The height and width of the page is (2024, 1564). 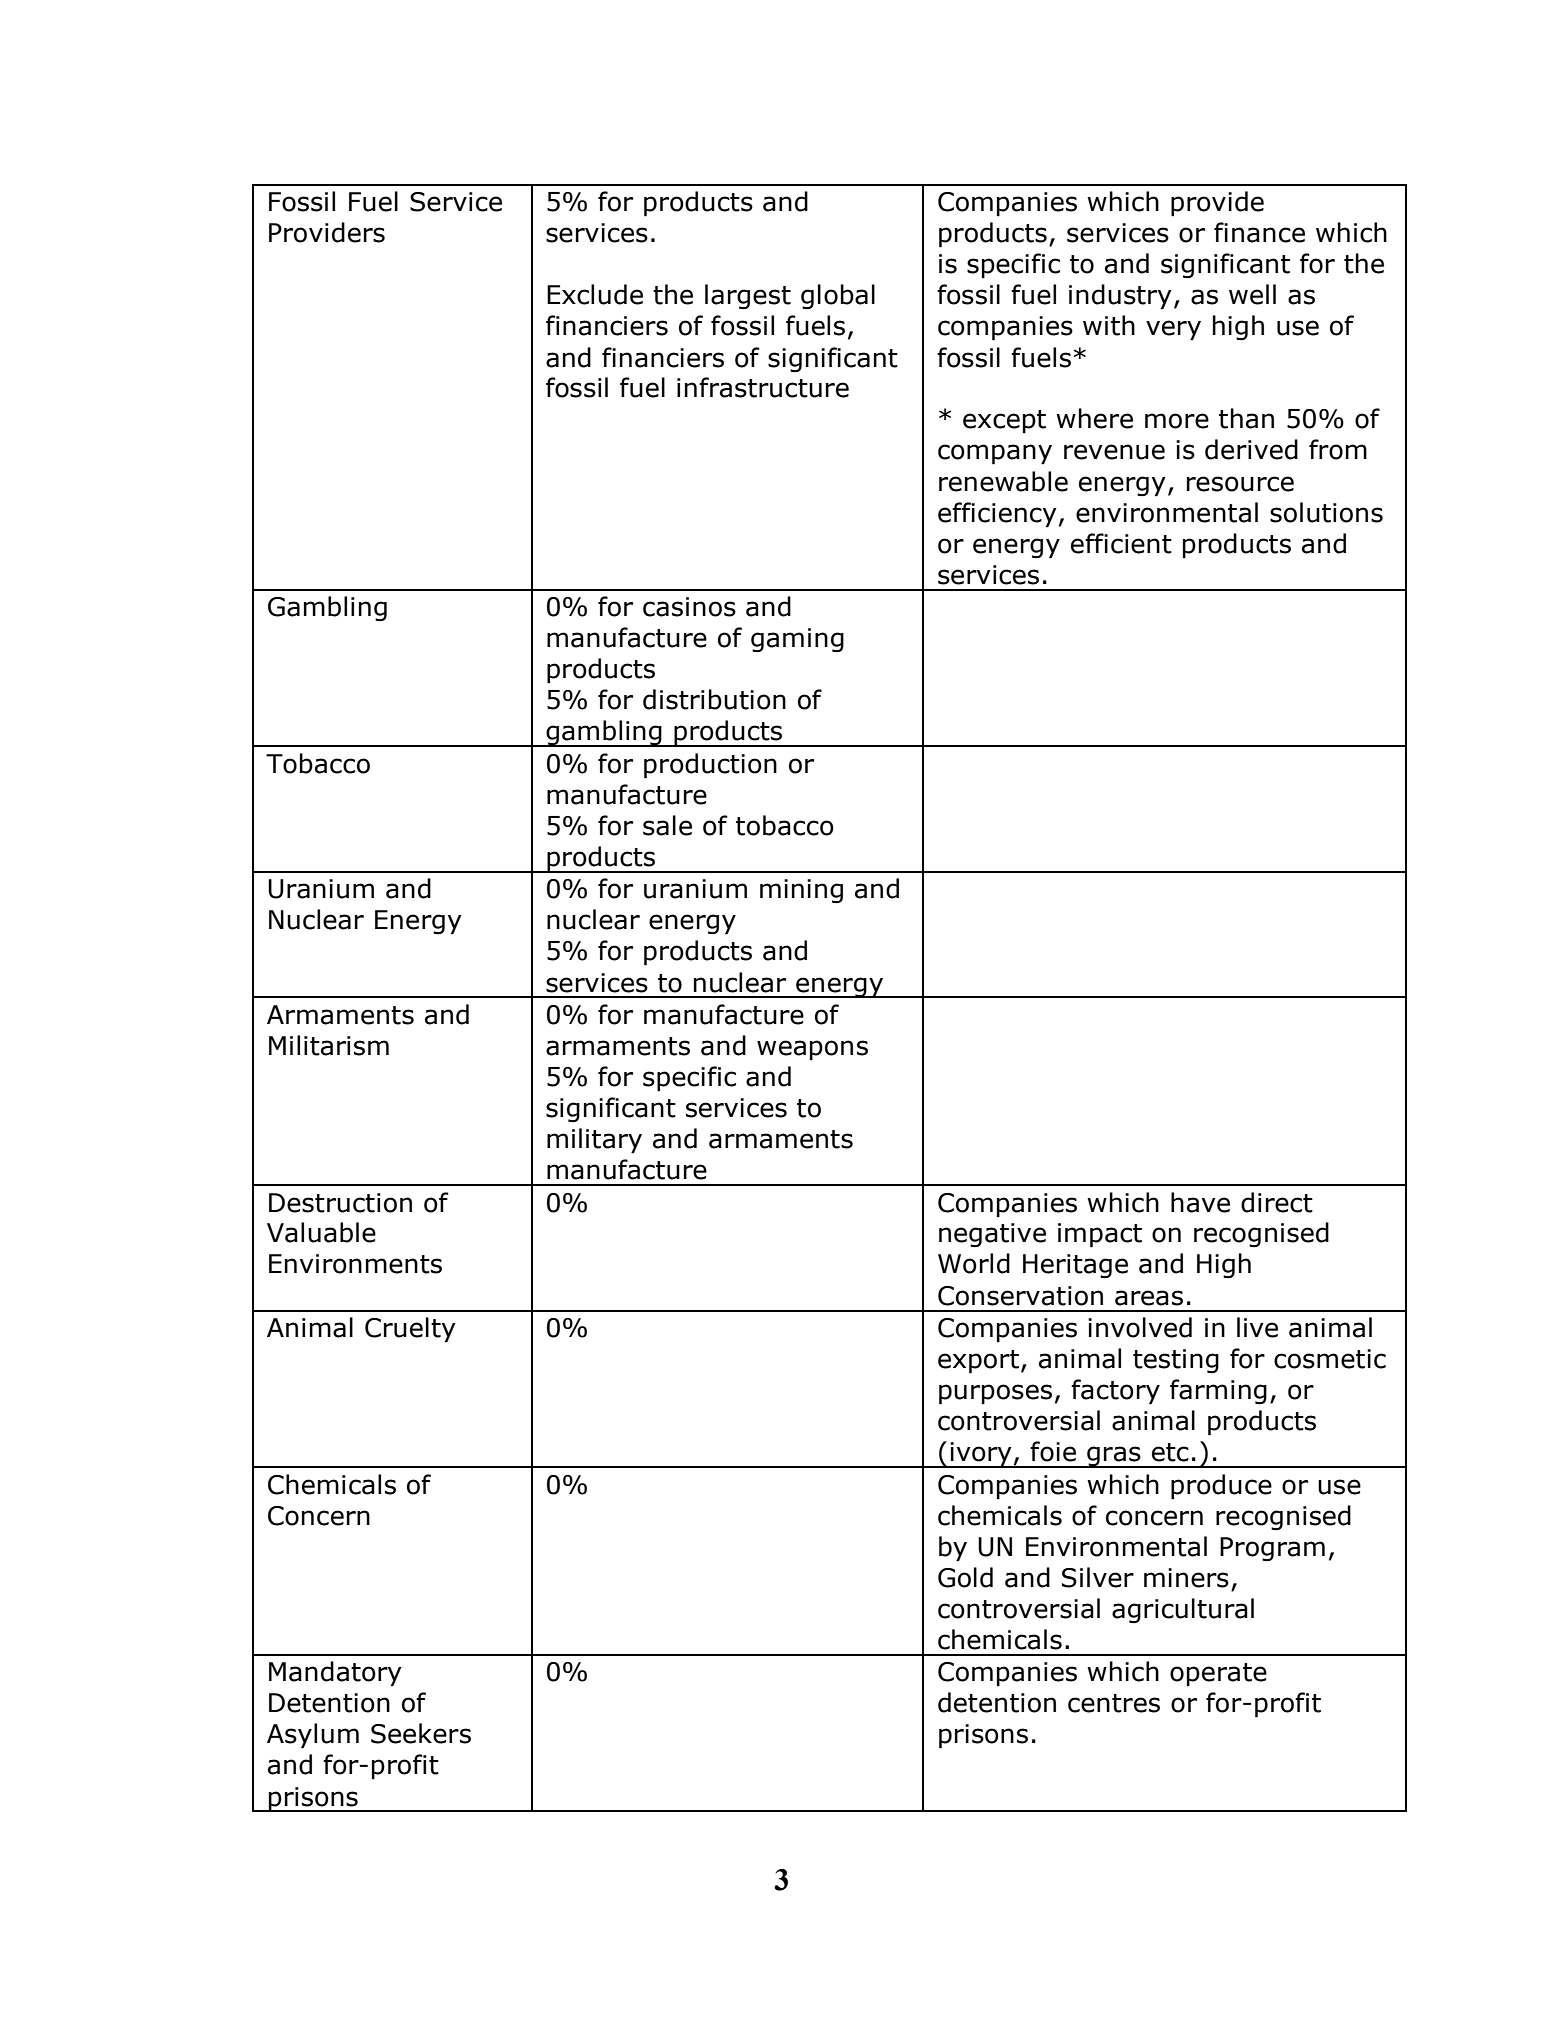 I want to click on Exclude, so click(x=595, y=294).
